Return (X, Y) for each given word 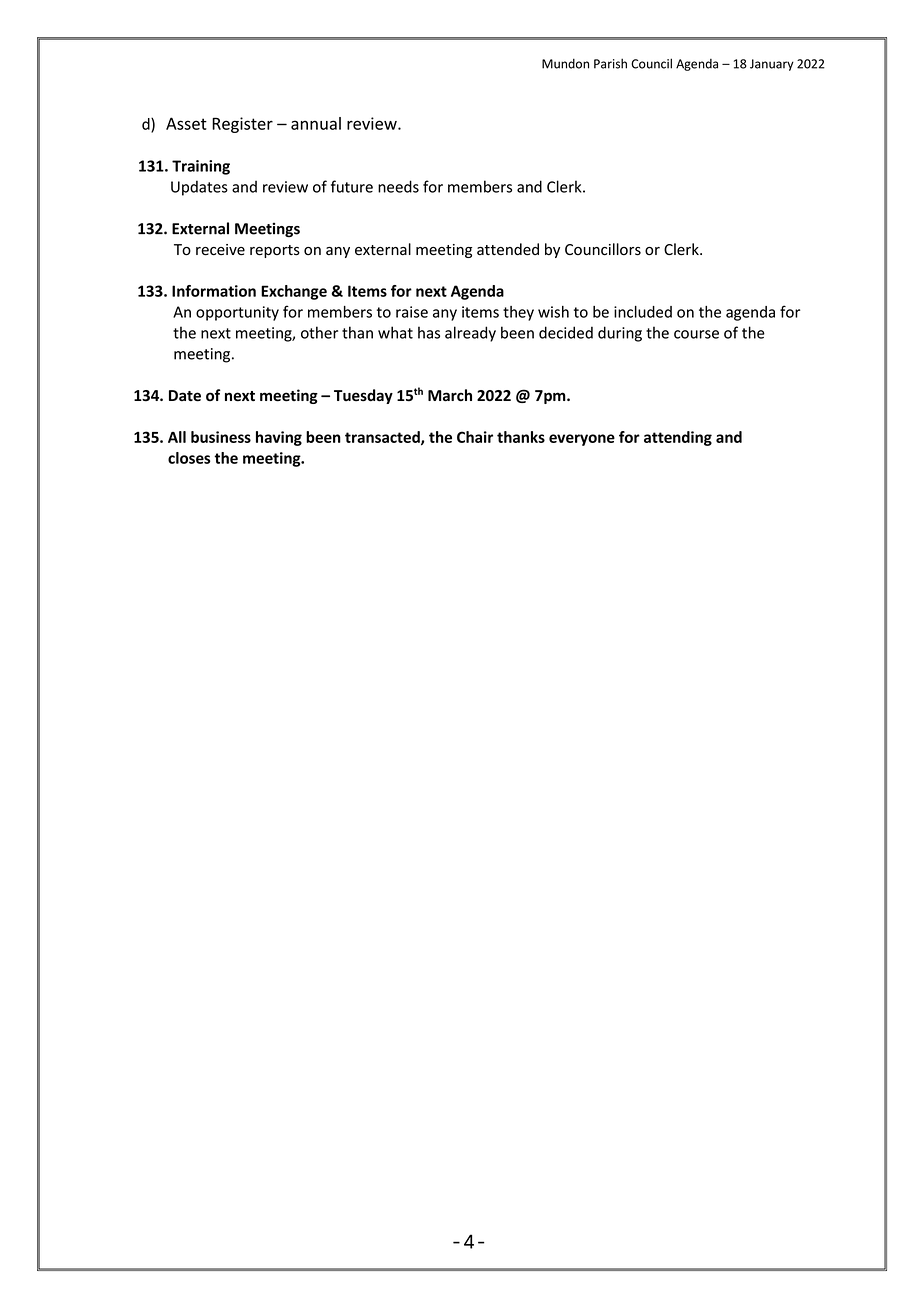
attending (678, 438)
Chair (475, 437)
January (772, 65)
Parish (610, 63)
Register (242, 125)
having (279, 438)
